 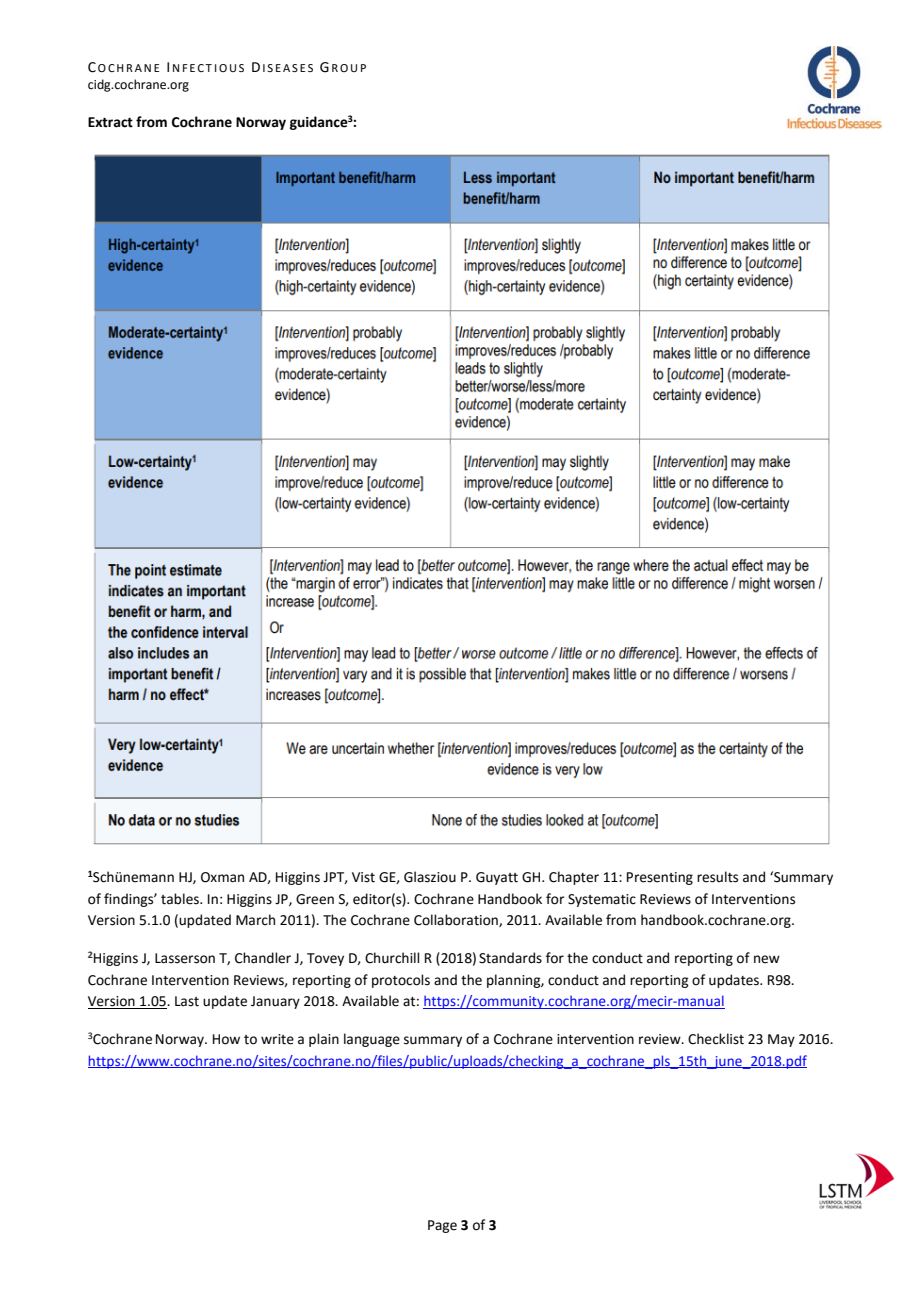 What do you see at coordinates (110, 122) in the screenshot?
I see `Extract` at bounding box center [110, 122].
